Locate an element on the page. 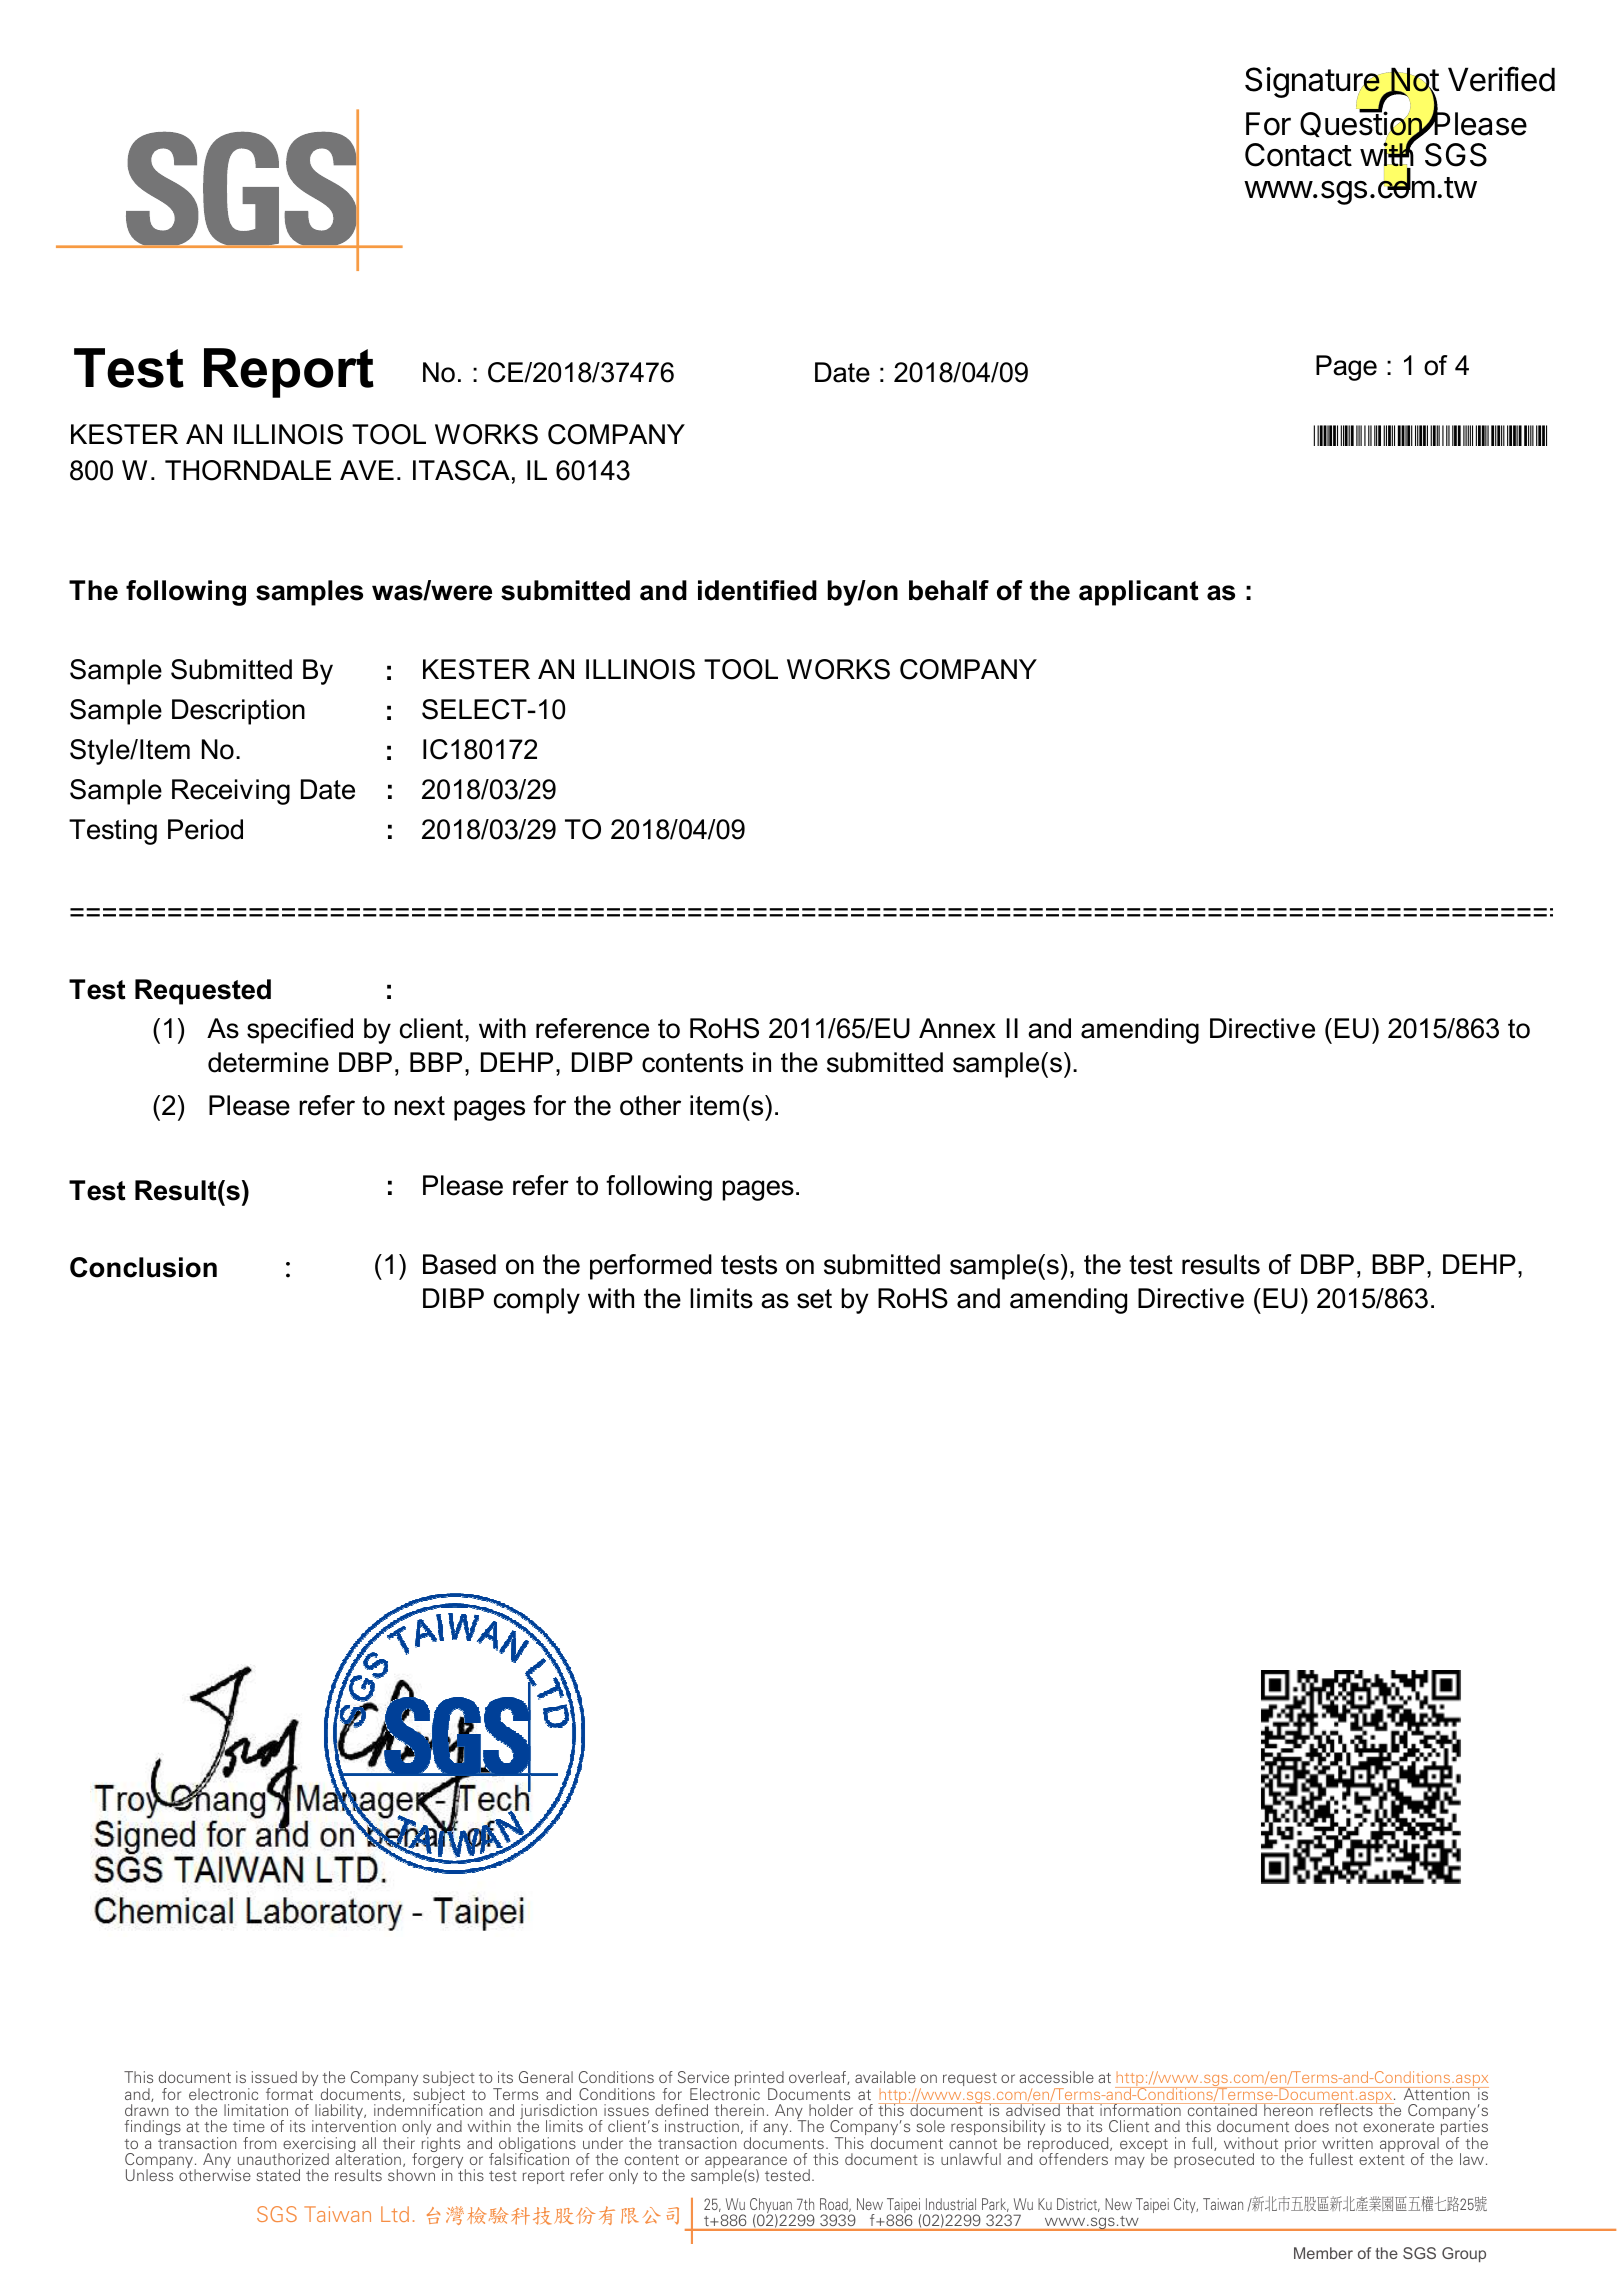 The image size is (1619, 2291). Conclusion is located at coordinates (143, 1267).
